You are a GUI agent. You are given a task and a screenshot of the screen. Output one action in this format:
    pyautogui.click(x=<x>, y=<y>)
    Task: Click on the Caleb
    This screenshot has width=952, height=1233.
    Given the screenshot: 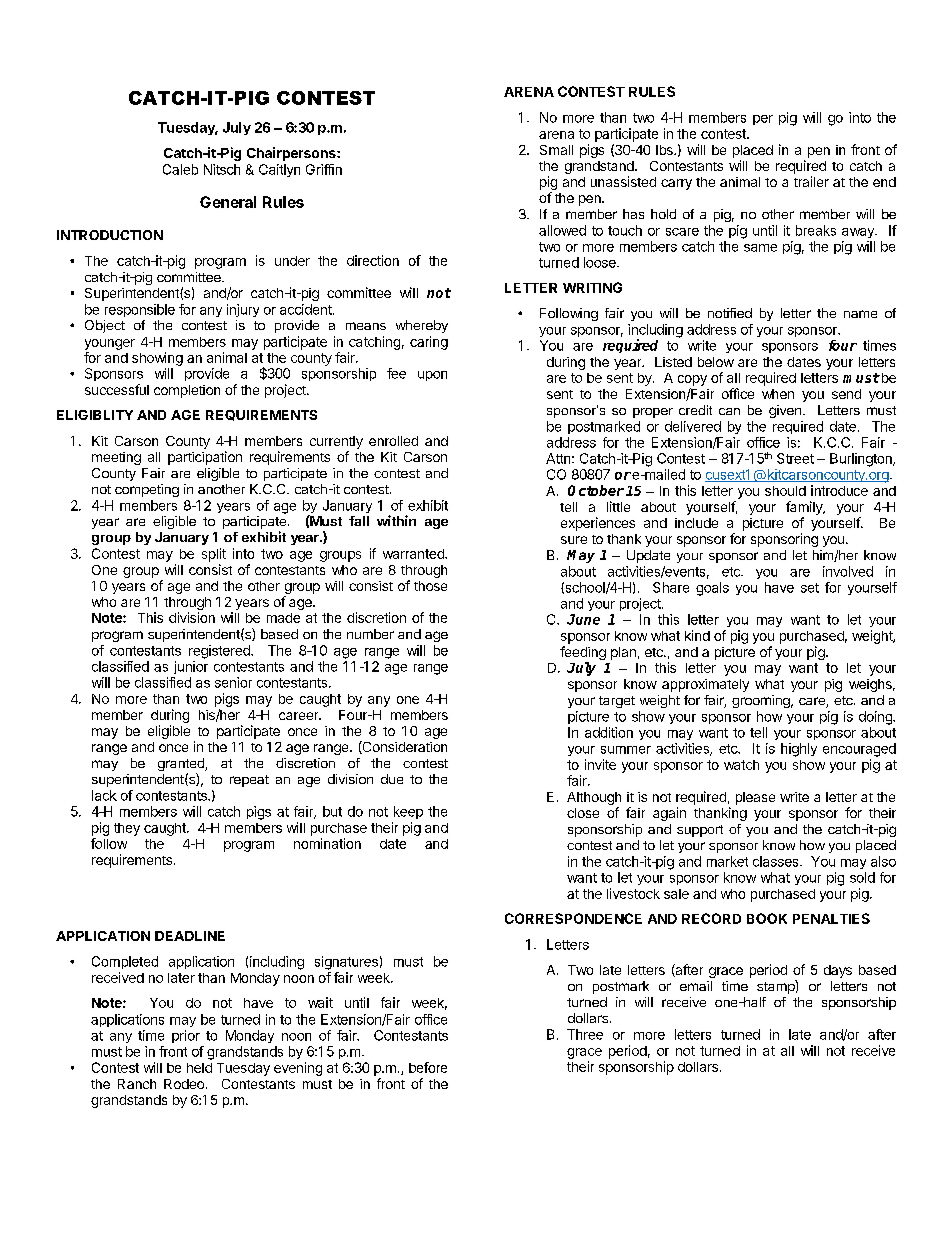 What is the action you would take?
    pyautogui.click(x=180, y=169)
